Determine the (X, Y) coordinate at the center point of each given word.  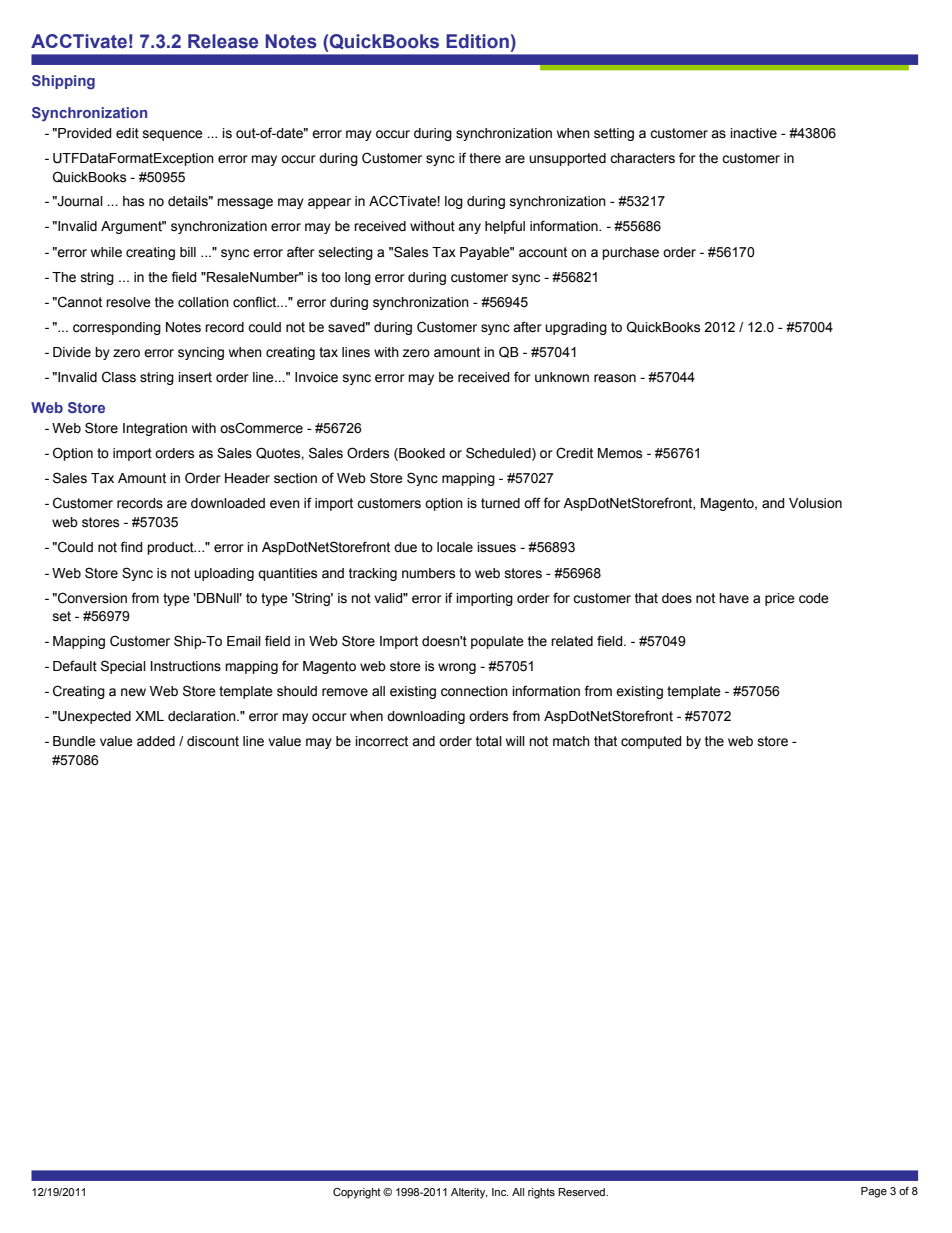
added (156, 741)
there (485, 158)
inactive (753, 133)
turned (500, 503)
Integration (155, 429)
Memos (620, 453)
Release (223, 41)
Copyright (357, 1193)
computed (651, 742)
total (489, 741)
